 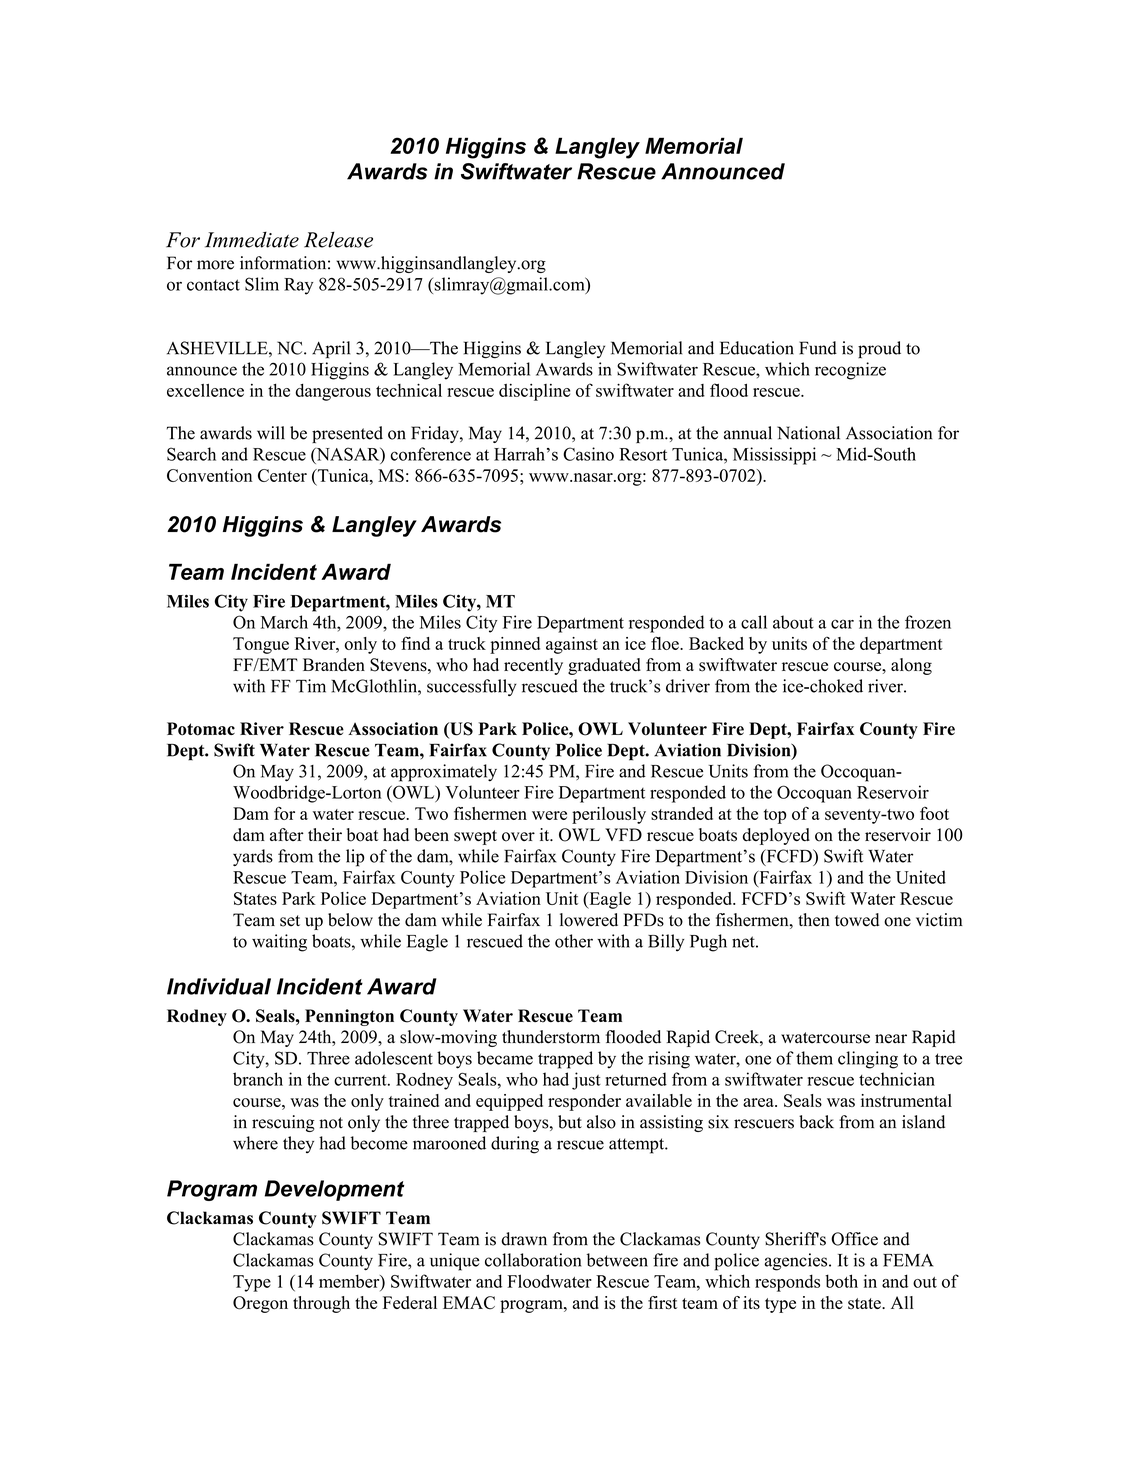 What do you see at coordinates (533, 1260) in the page?
I see `collaboration` at bounding box center [533, 1260].
